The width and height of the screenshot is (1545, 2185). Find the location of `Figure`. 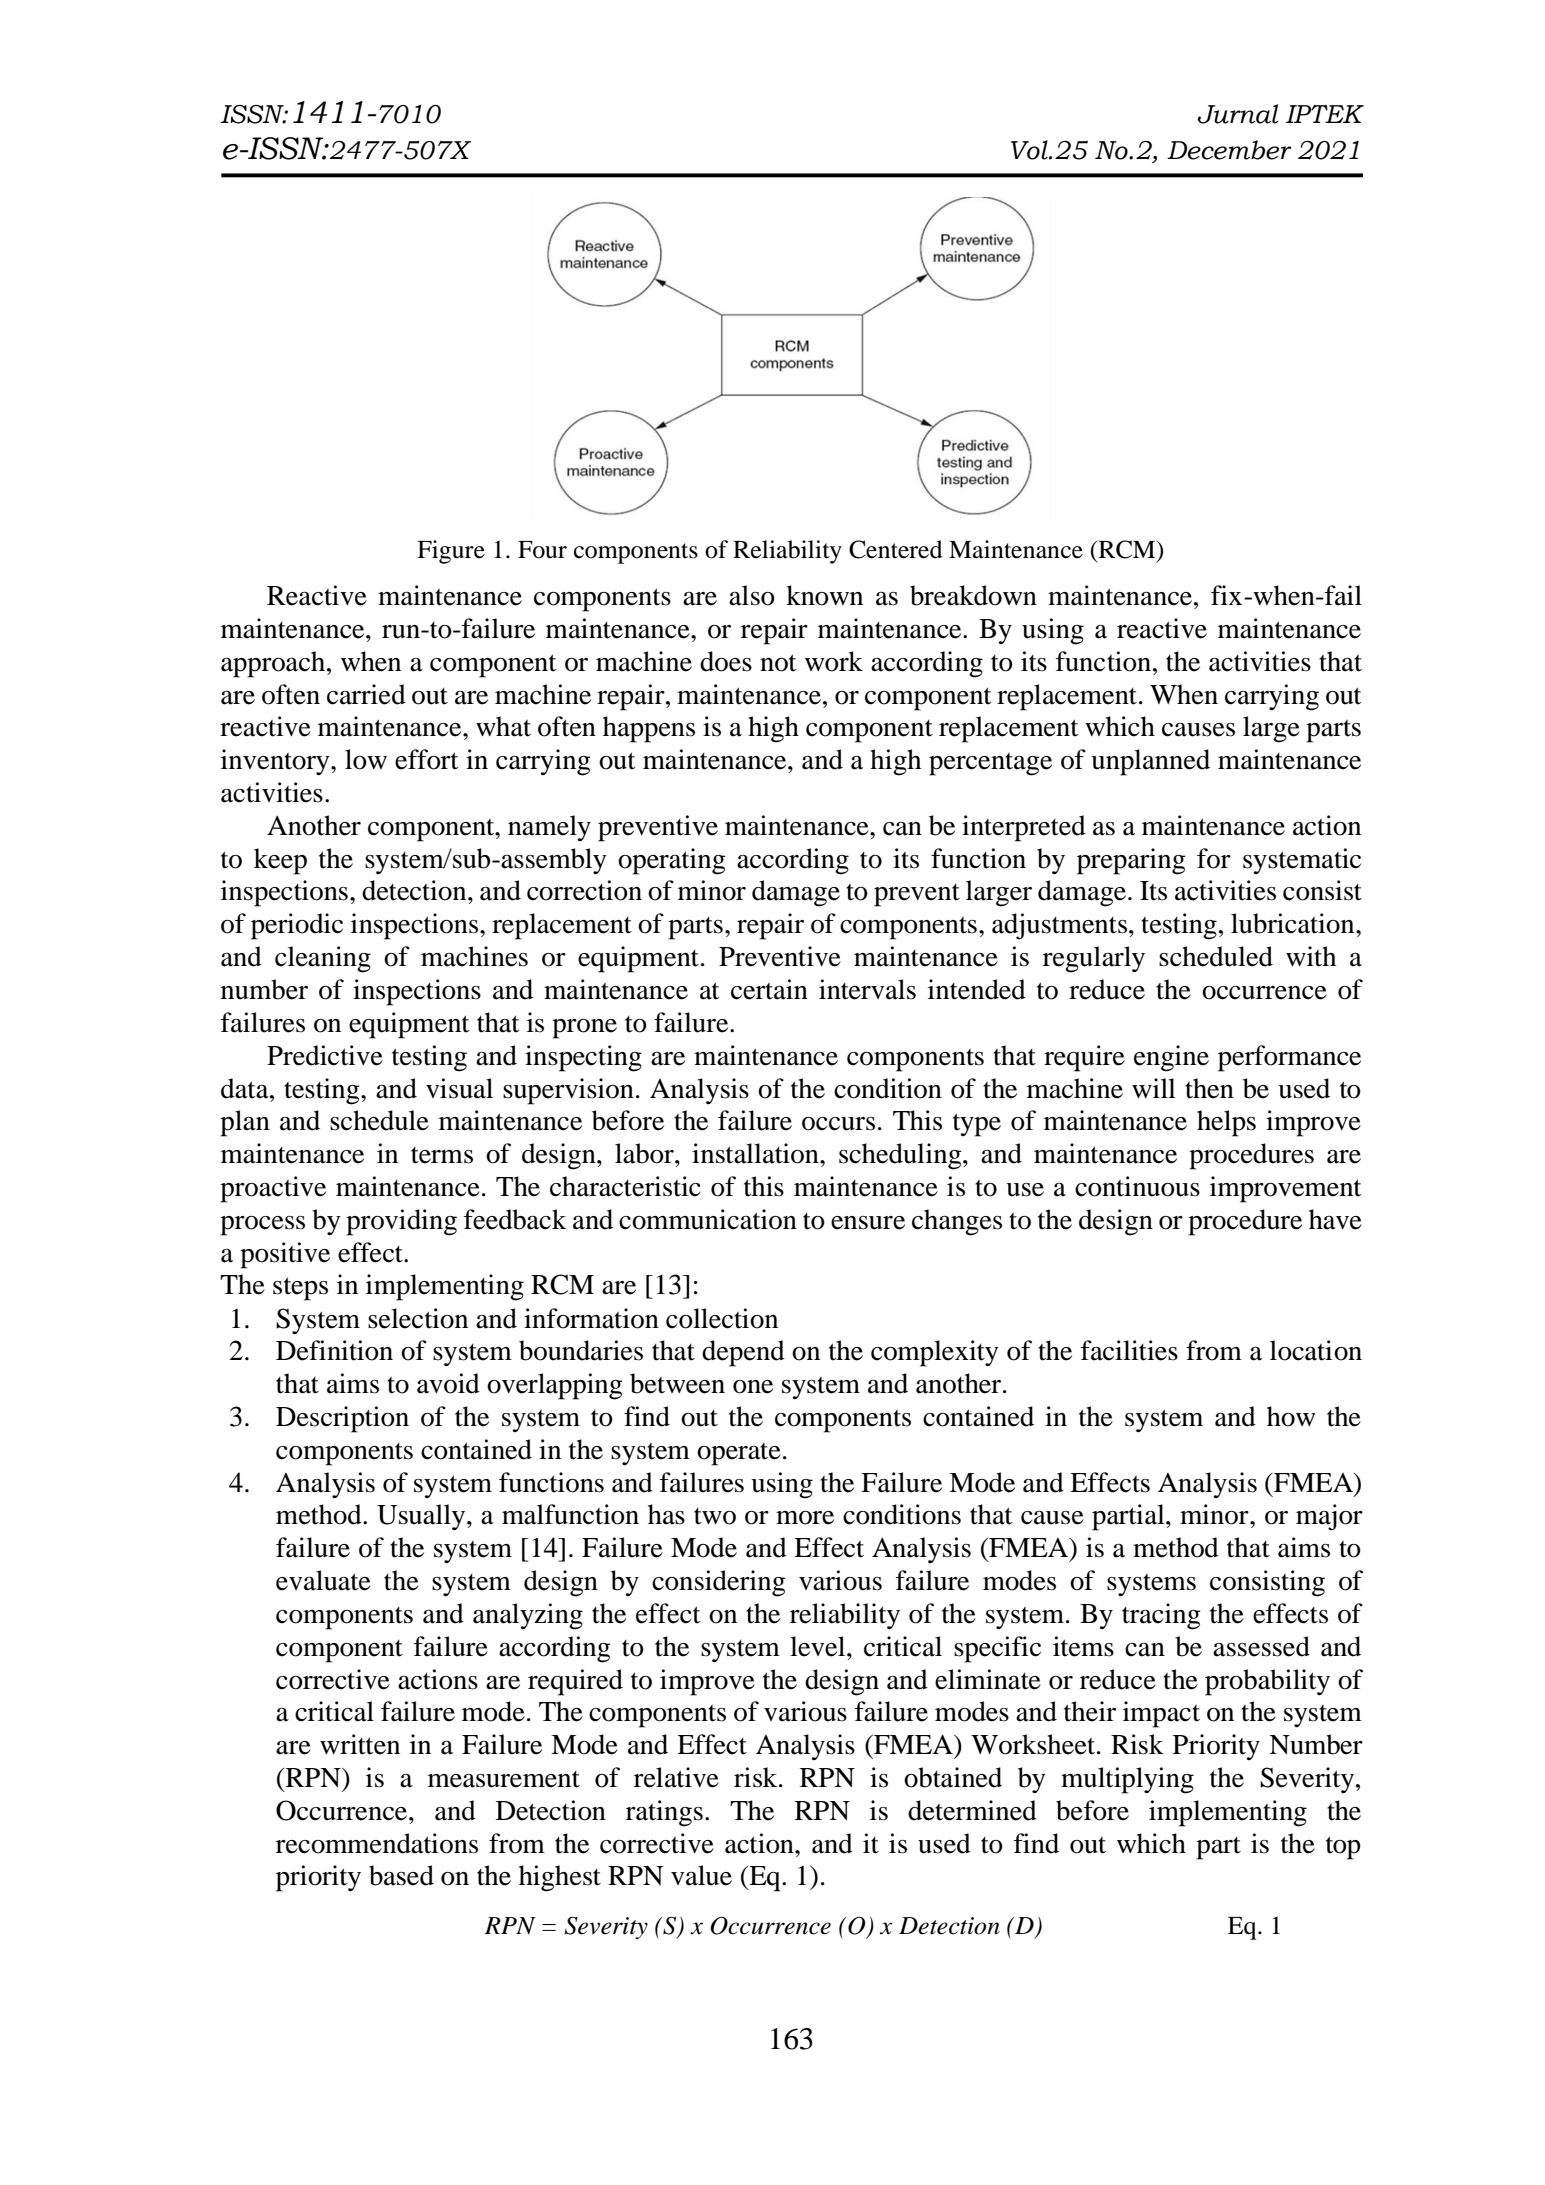

Figure is located at coordinates (451, 552).
